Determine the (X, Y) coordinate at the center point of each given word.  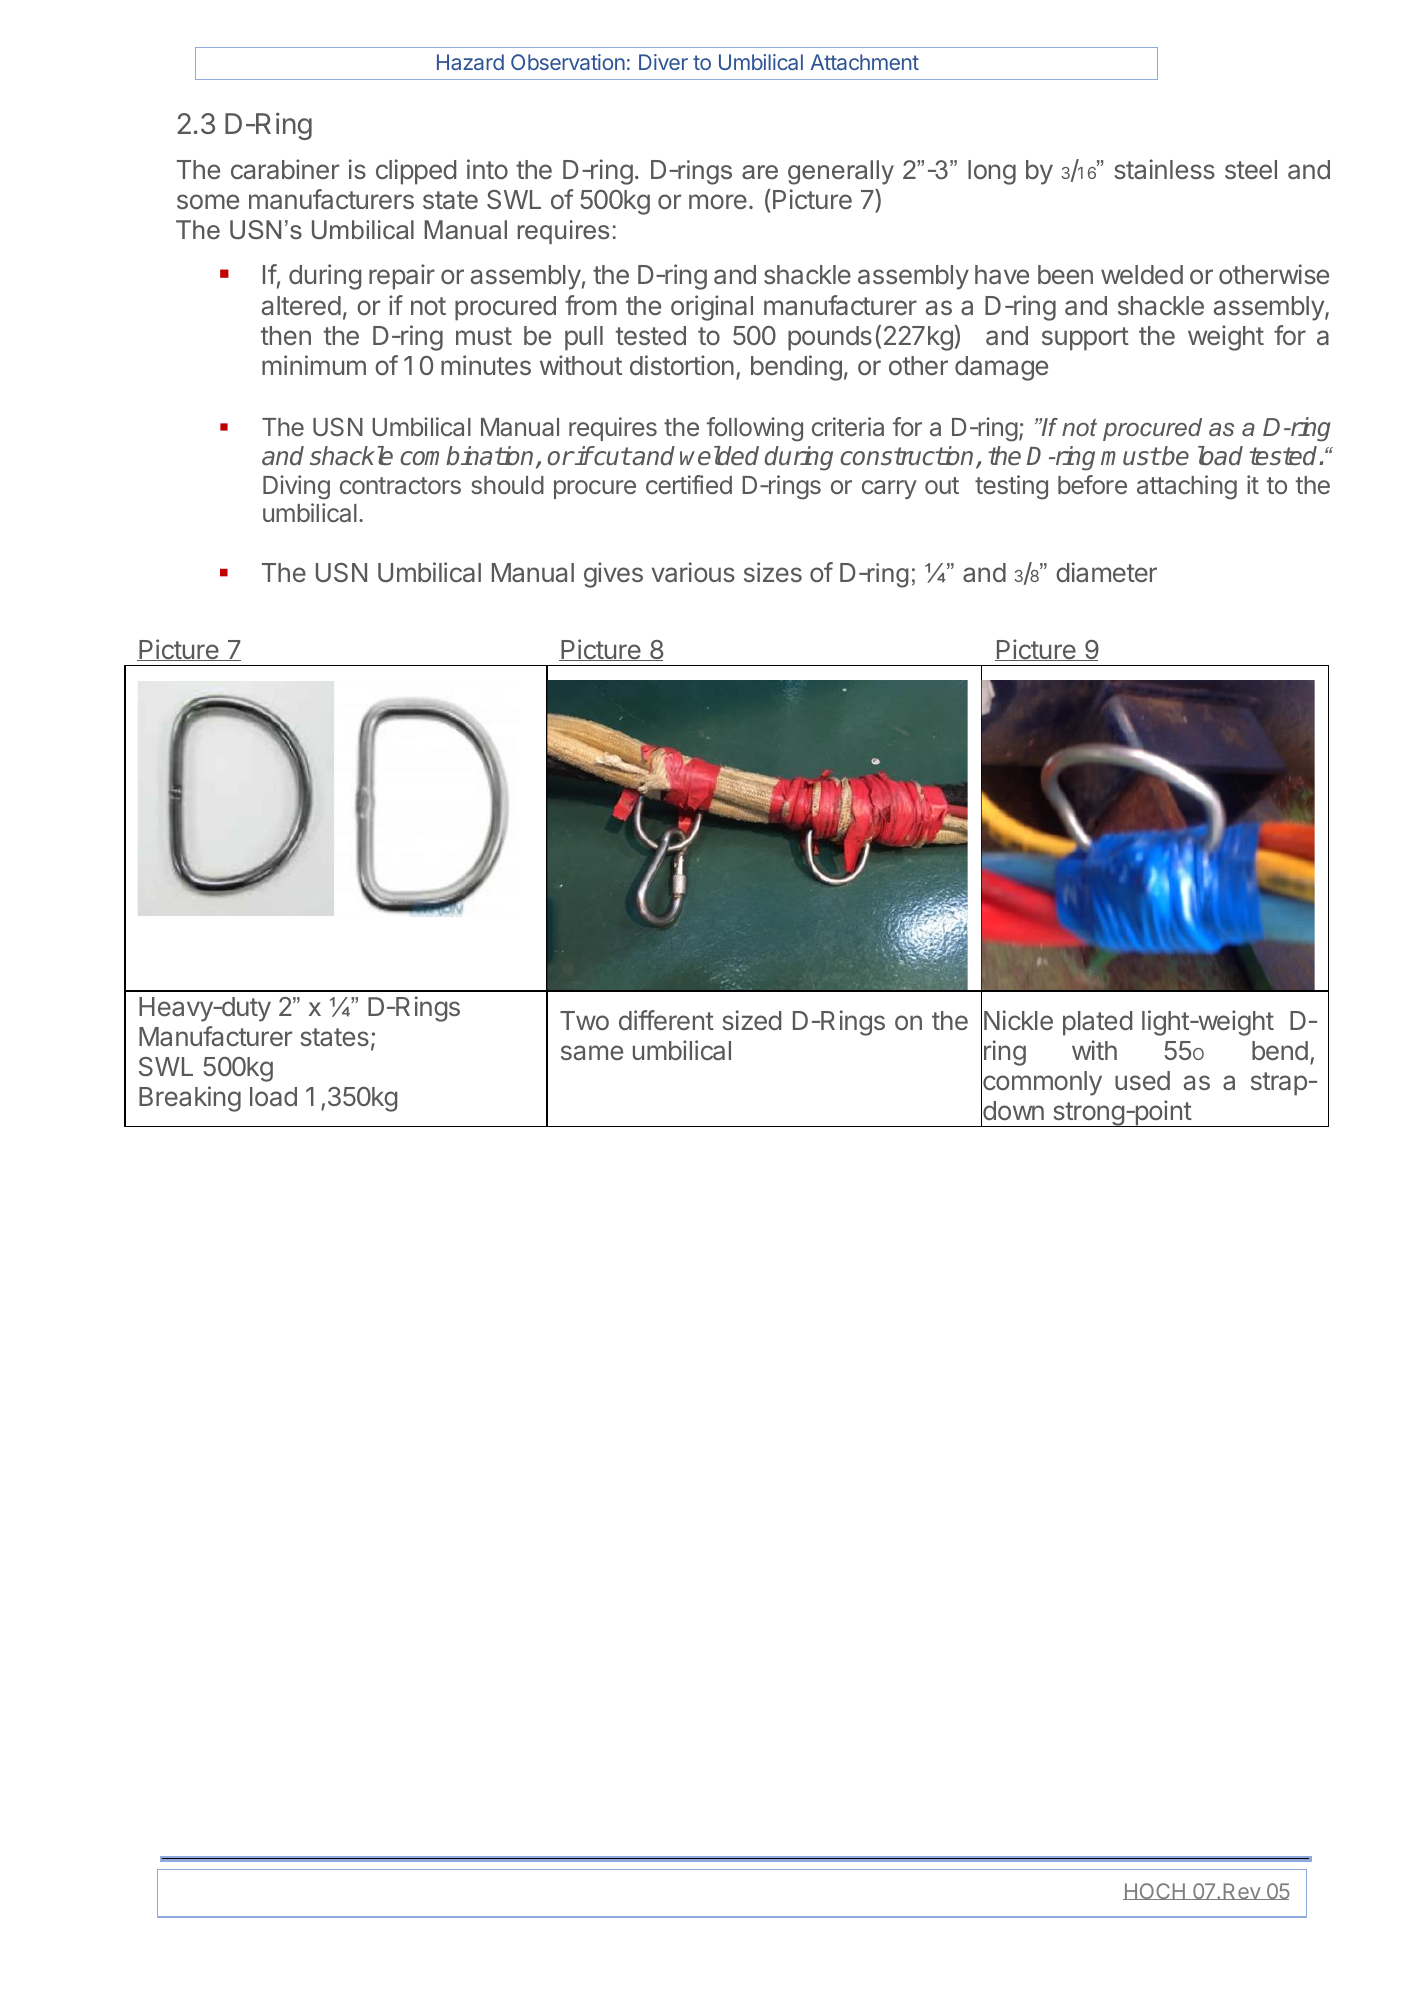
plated (1097, 1023)
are (760, 172)
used (1142, 1080)
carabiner (285, 169)
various (693, 572)
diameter (1106, 572)
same (592, 1053)
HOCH (1155, 1891)
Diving (296, 487)
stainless (1165, 169)
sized (752, 1020)
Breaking (190, 1099)
